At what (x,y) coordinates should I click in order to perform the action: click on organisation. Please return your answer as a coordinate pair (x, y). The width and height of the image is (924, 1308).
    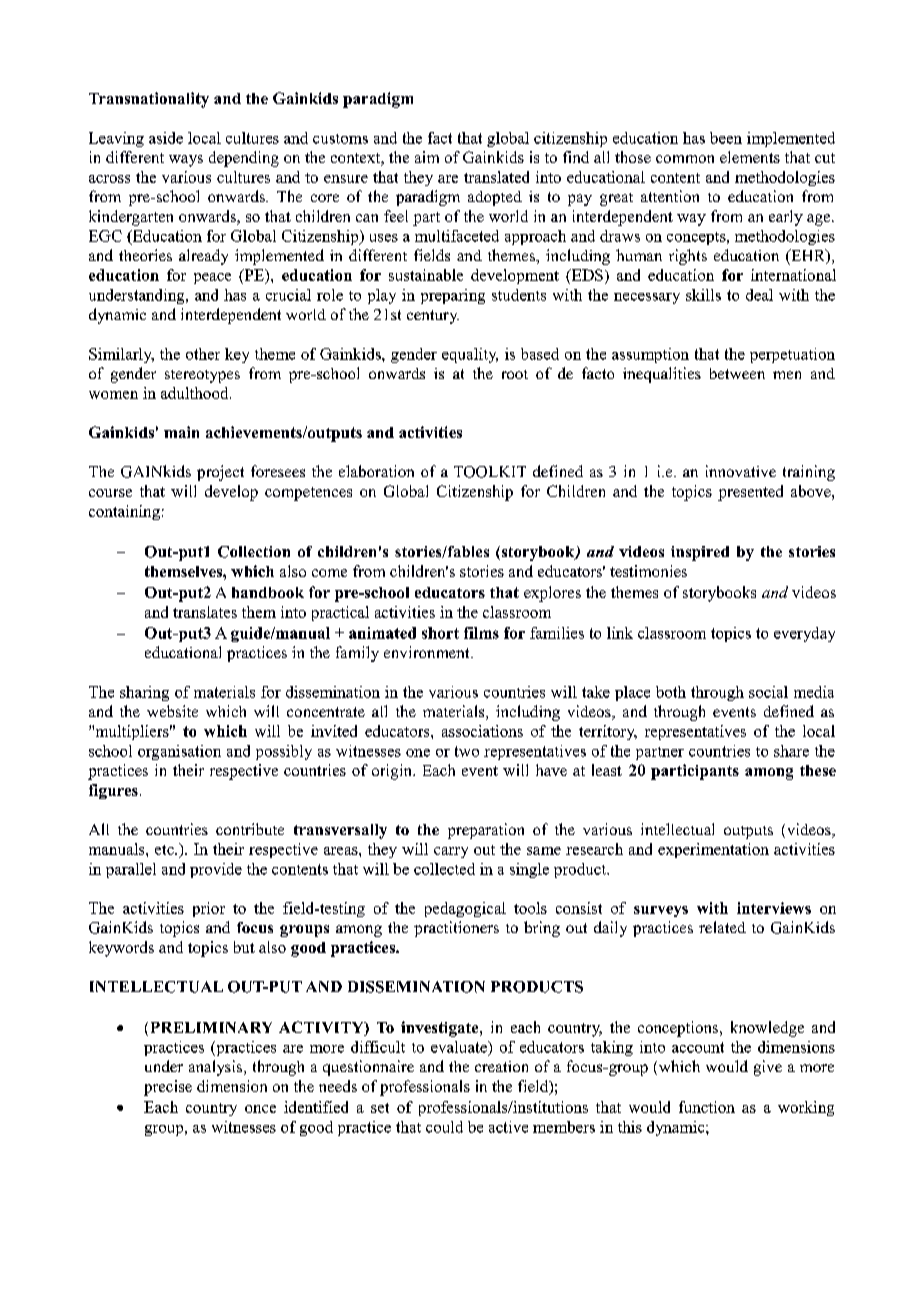
    Looking at the image, I should click on (179, 752).
